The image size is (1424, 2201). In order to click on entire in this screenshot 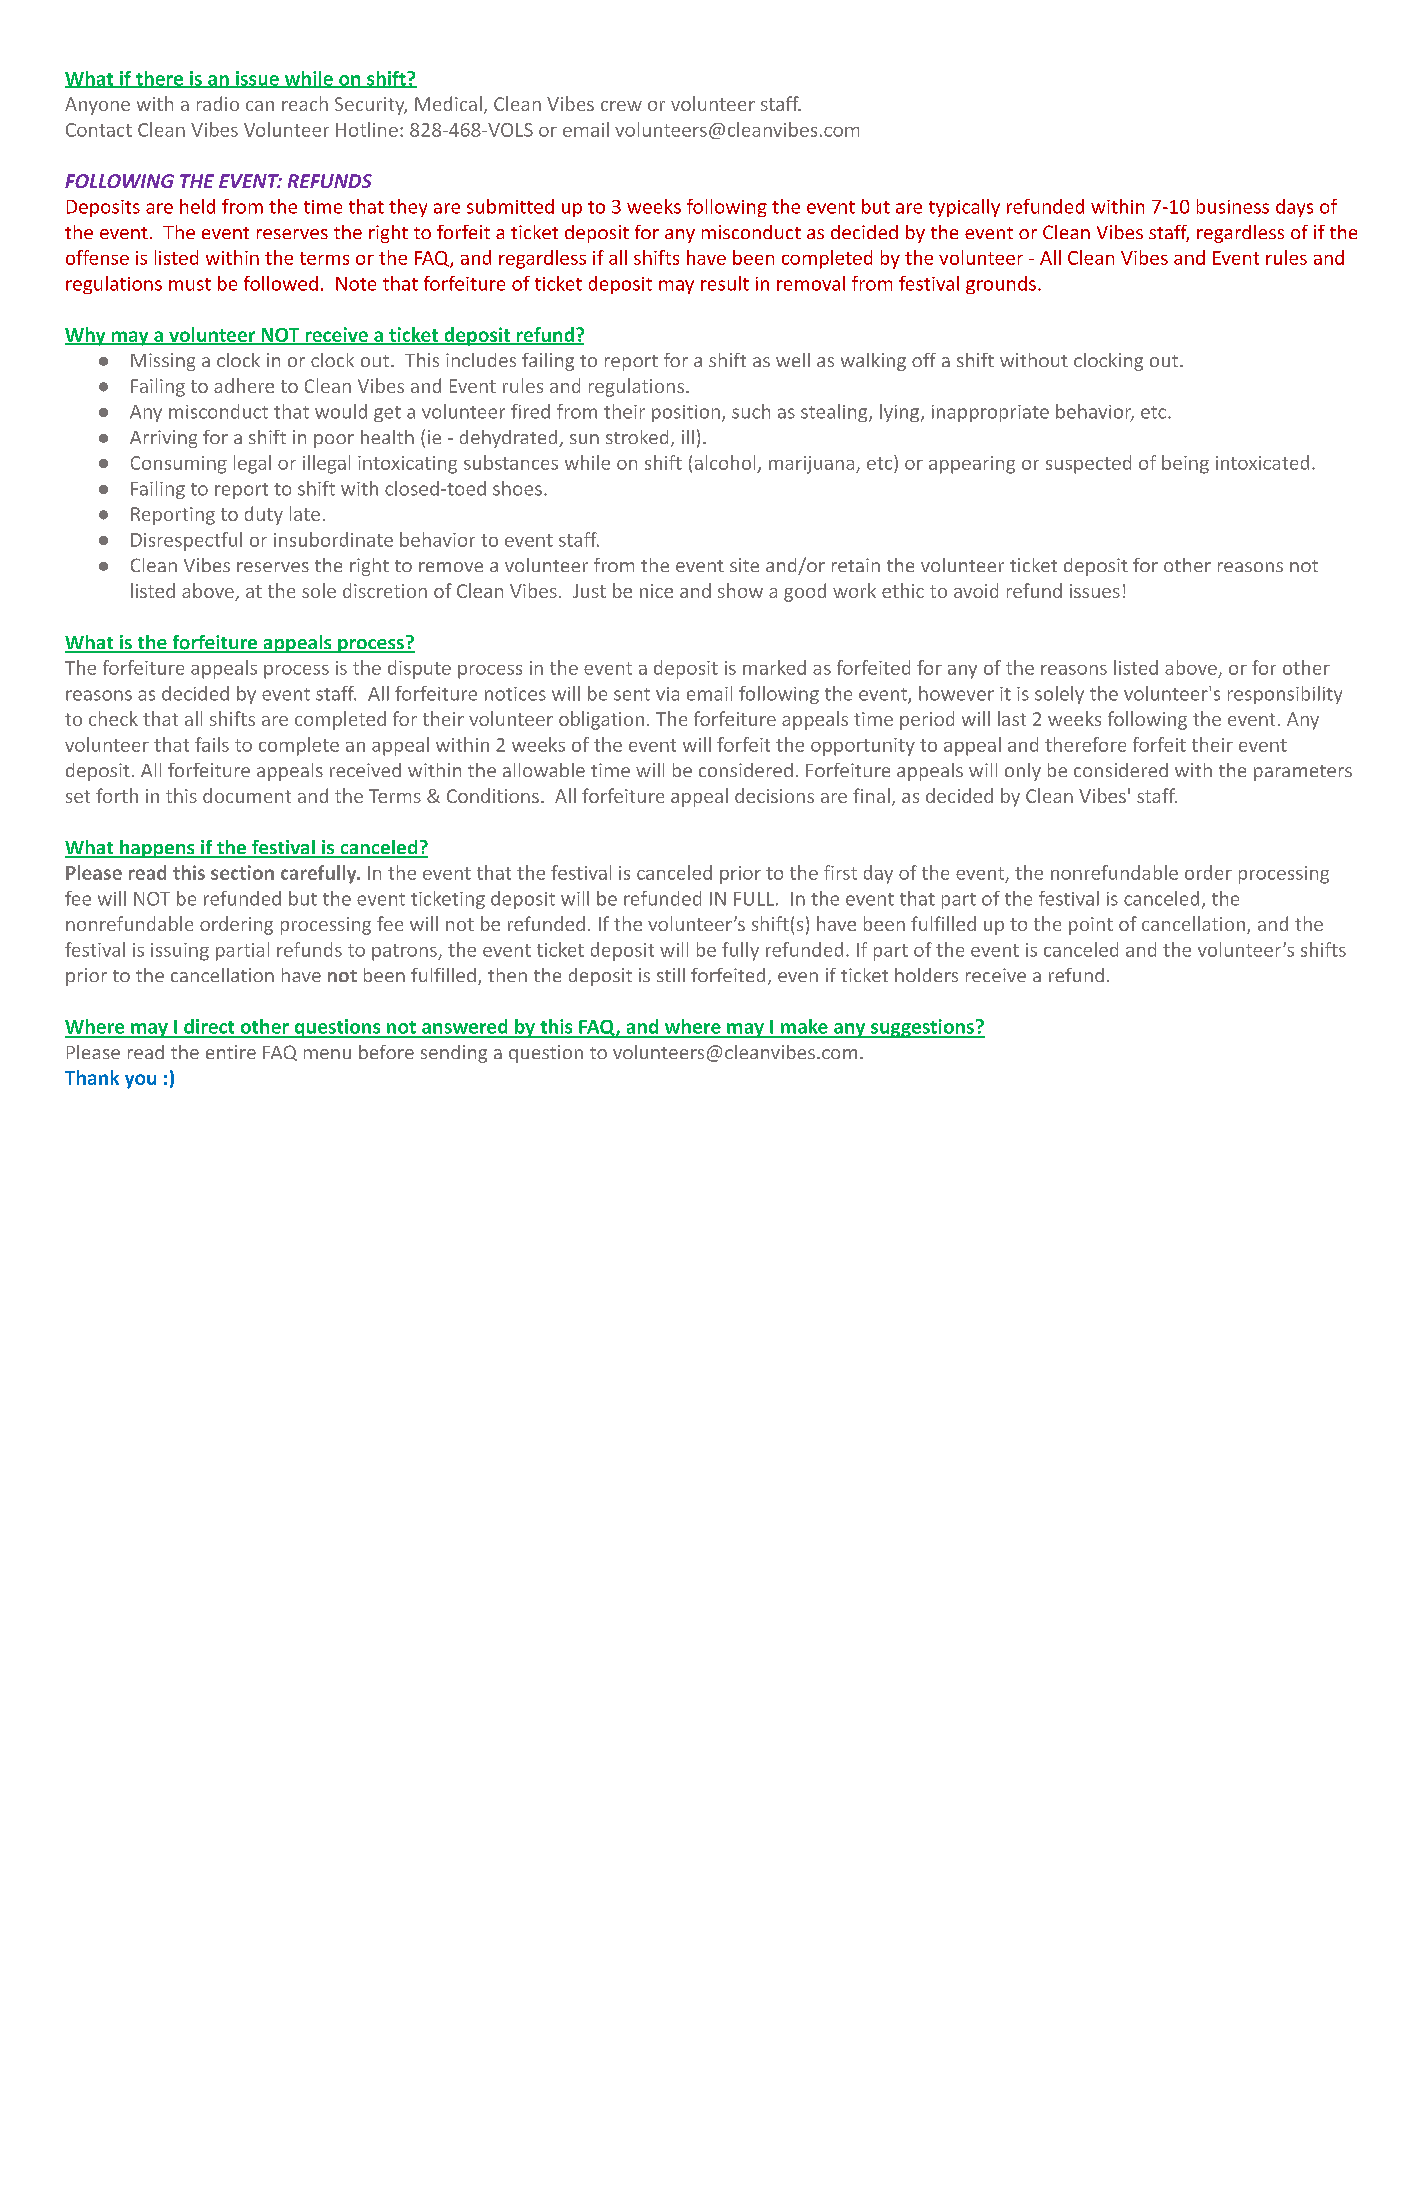, I will do `click(231, 1052)`.
